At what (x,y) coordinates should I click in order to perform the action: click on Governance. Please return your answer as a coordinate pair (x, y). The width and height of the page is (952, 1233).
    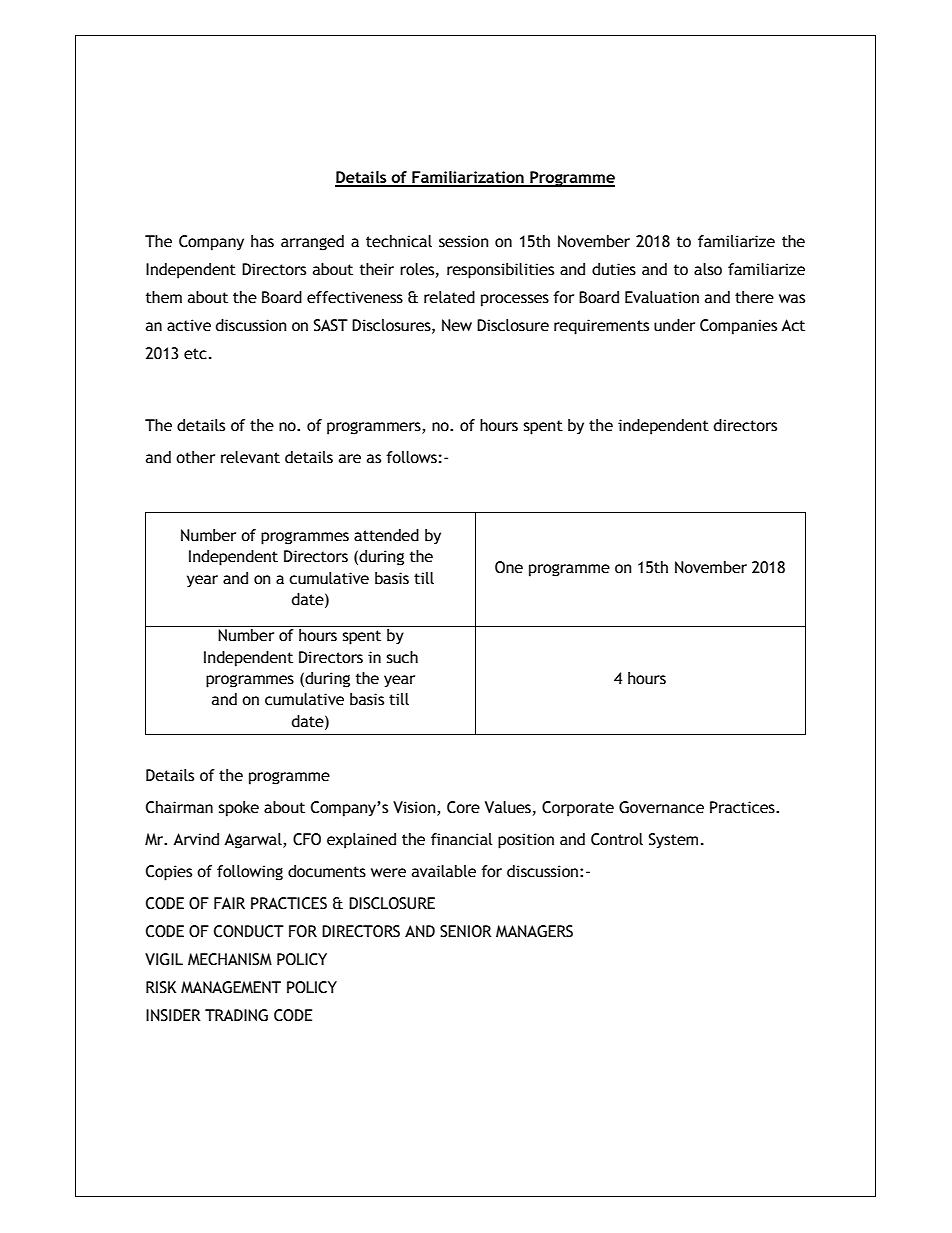
    Looking at the image, I should click on (661, 807).
